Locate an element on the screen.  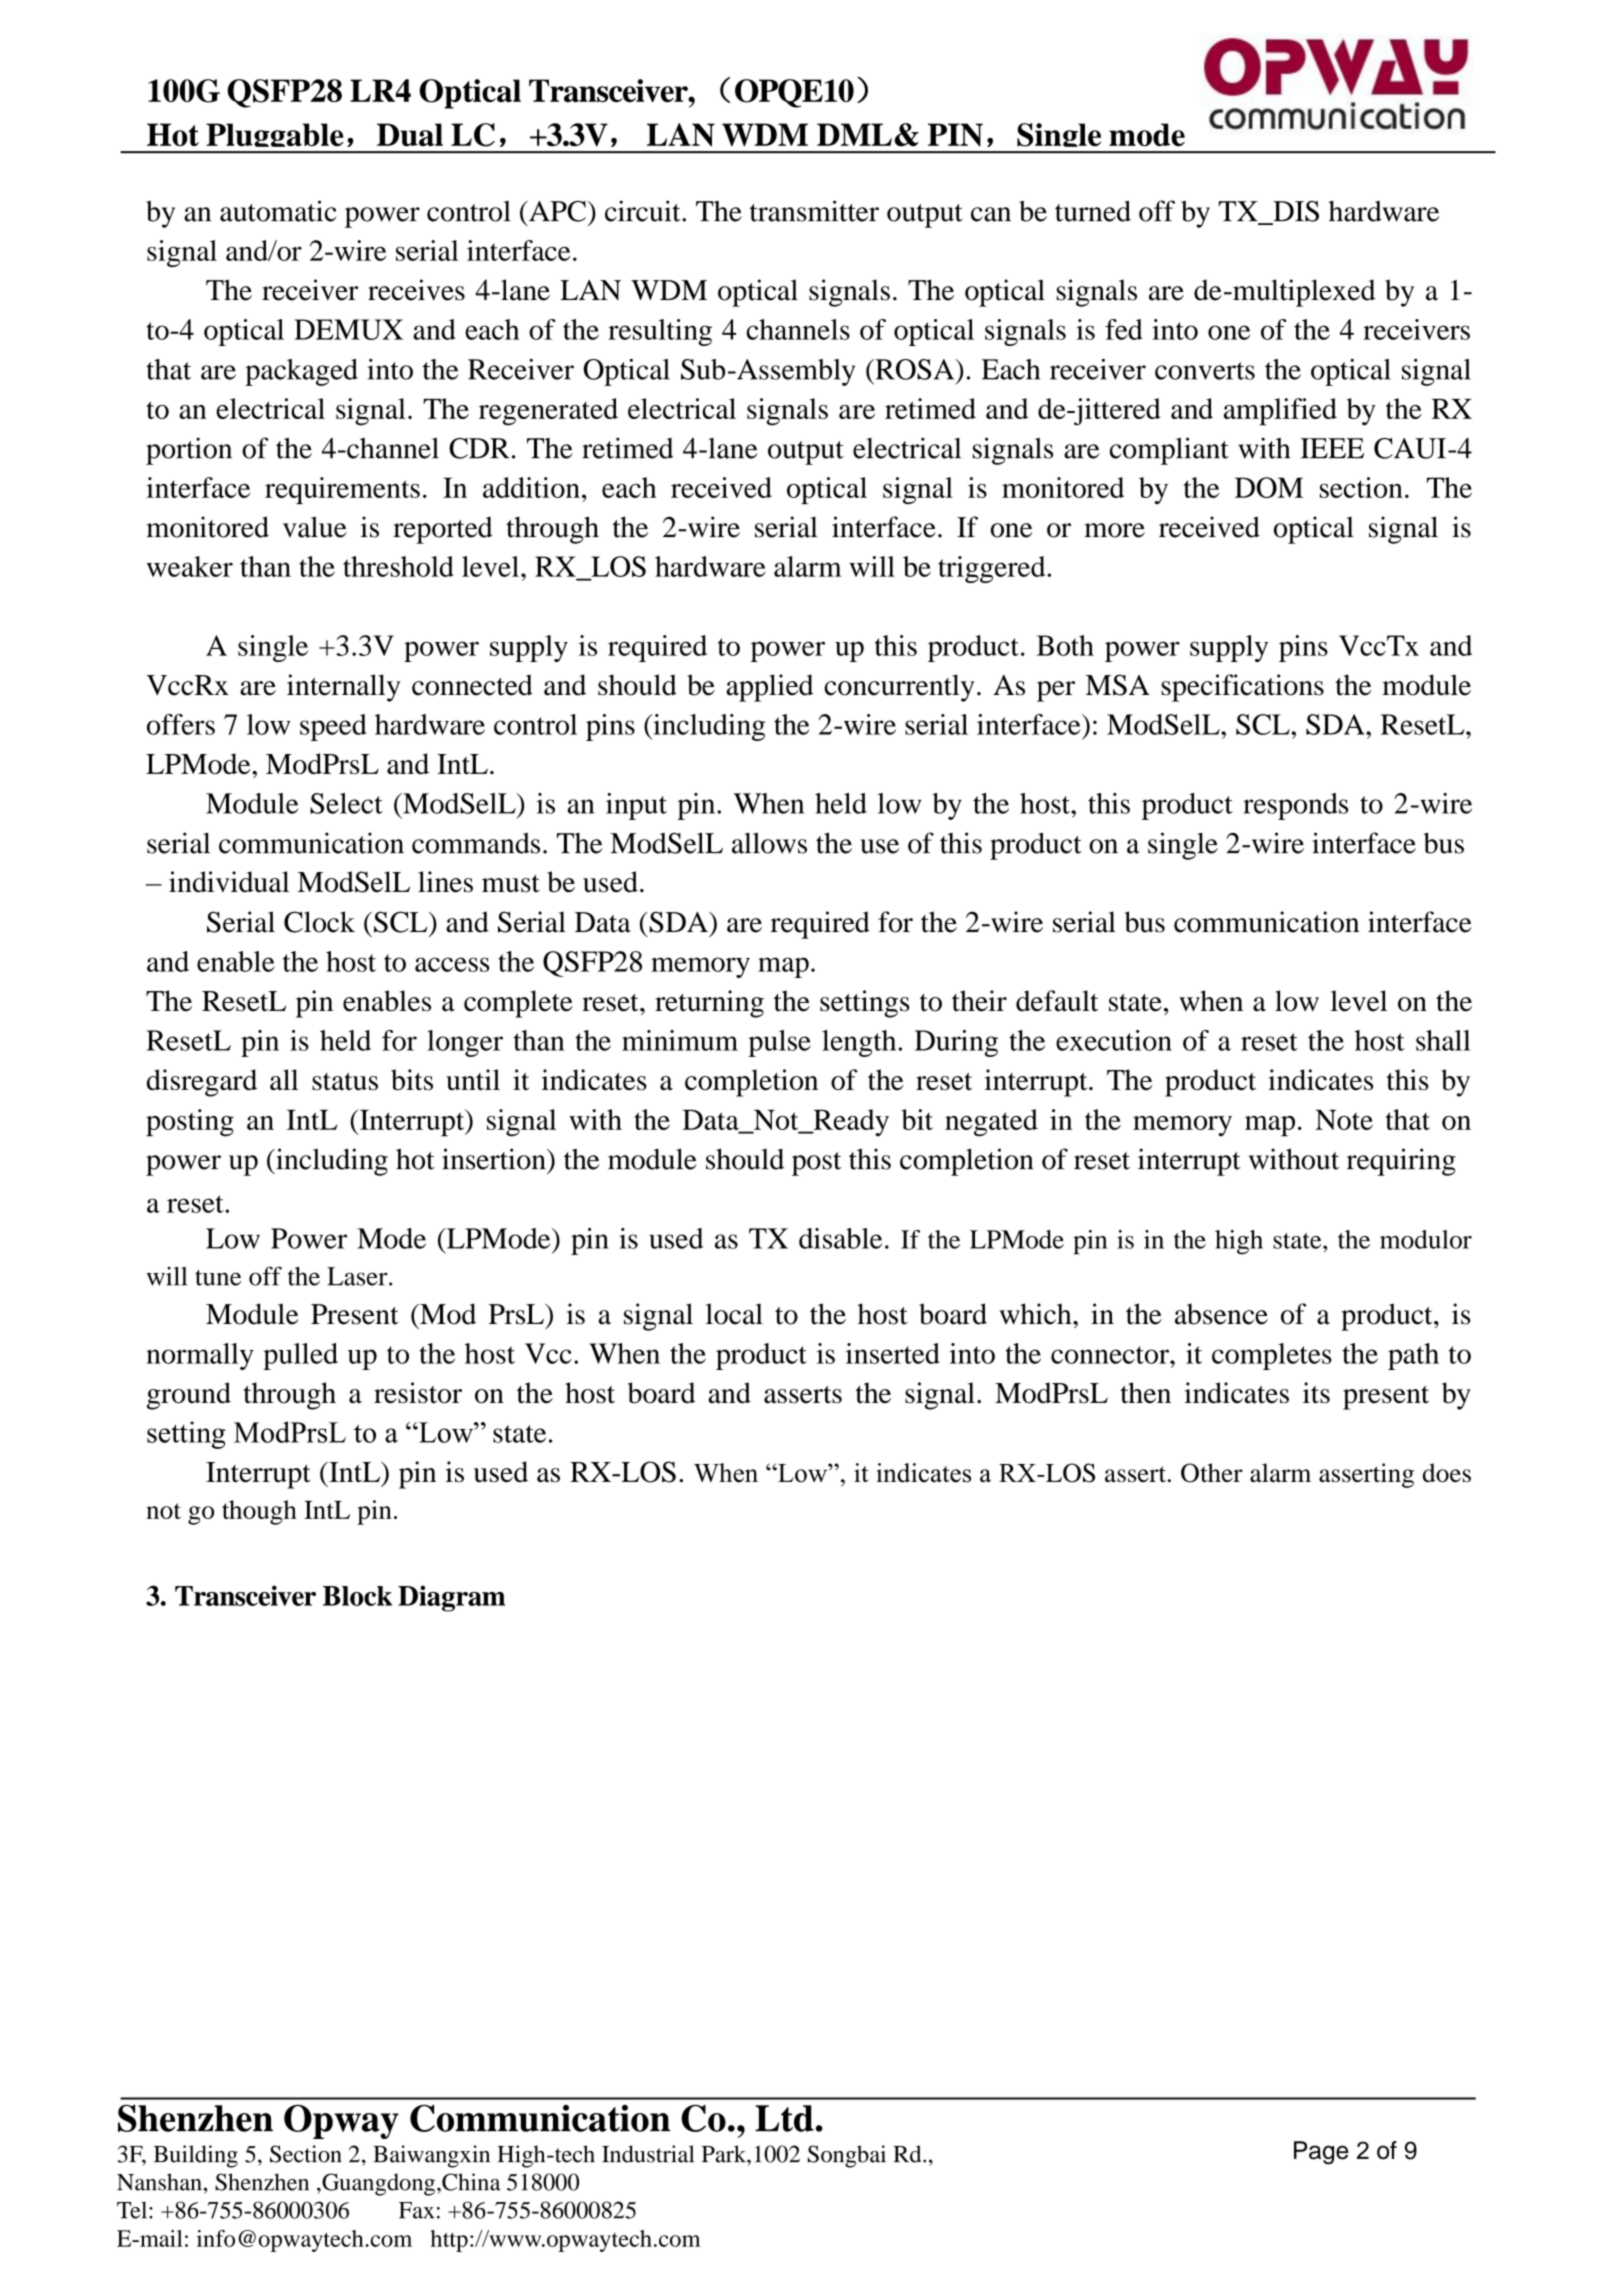
disable is located at coordinates (840, 1238).
